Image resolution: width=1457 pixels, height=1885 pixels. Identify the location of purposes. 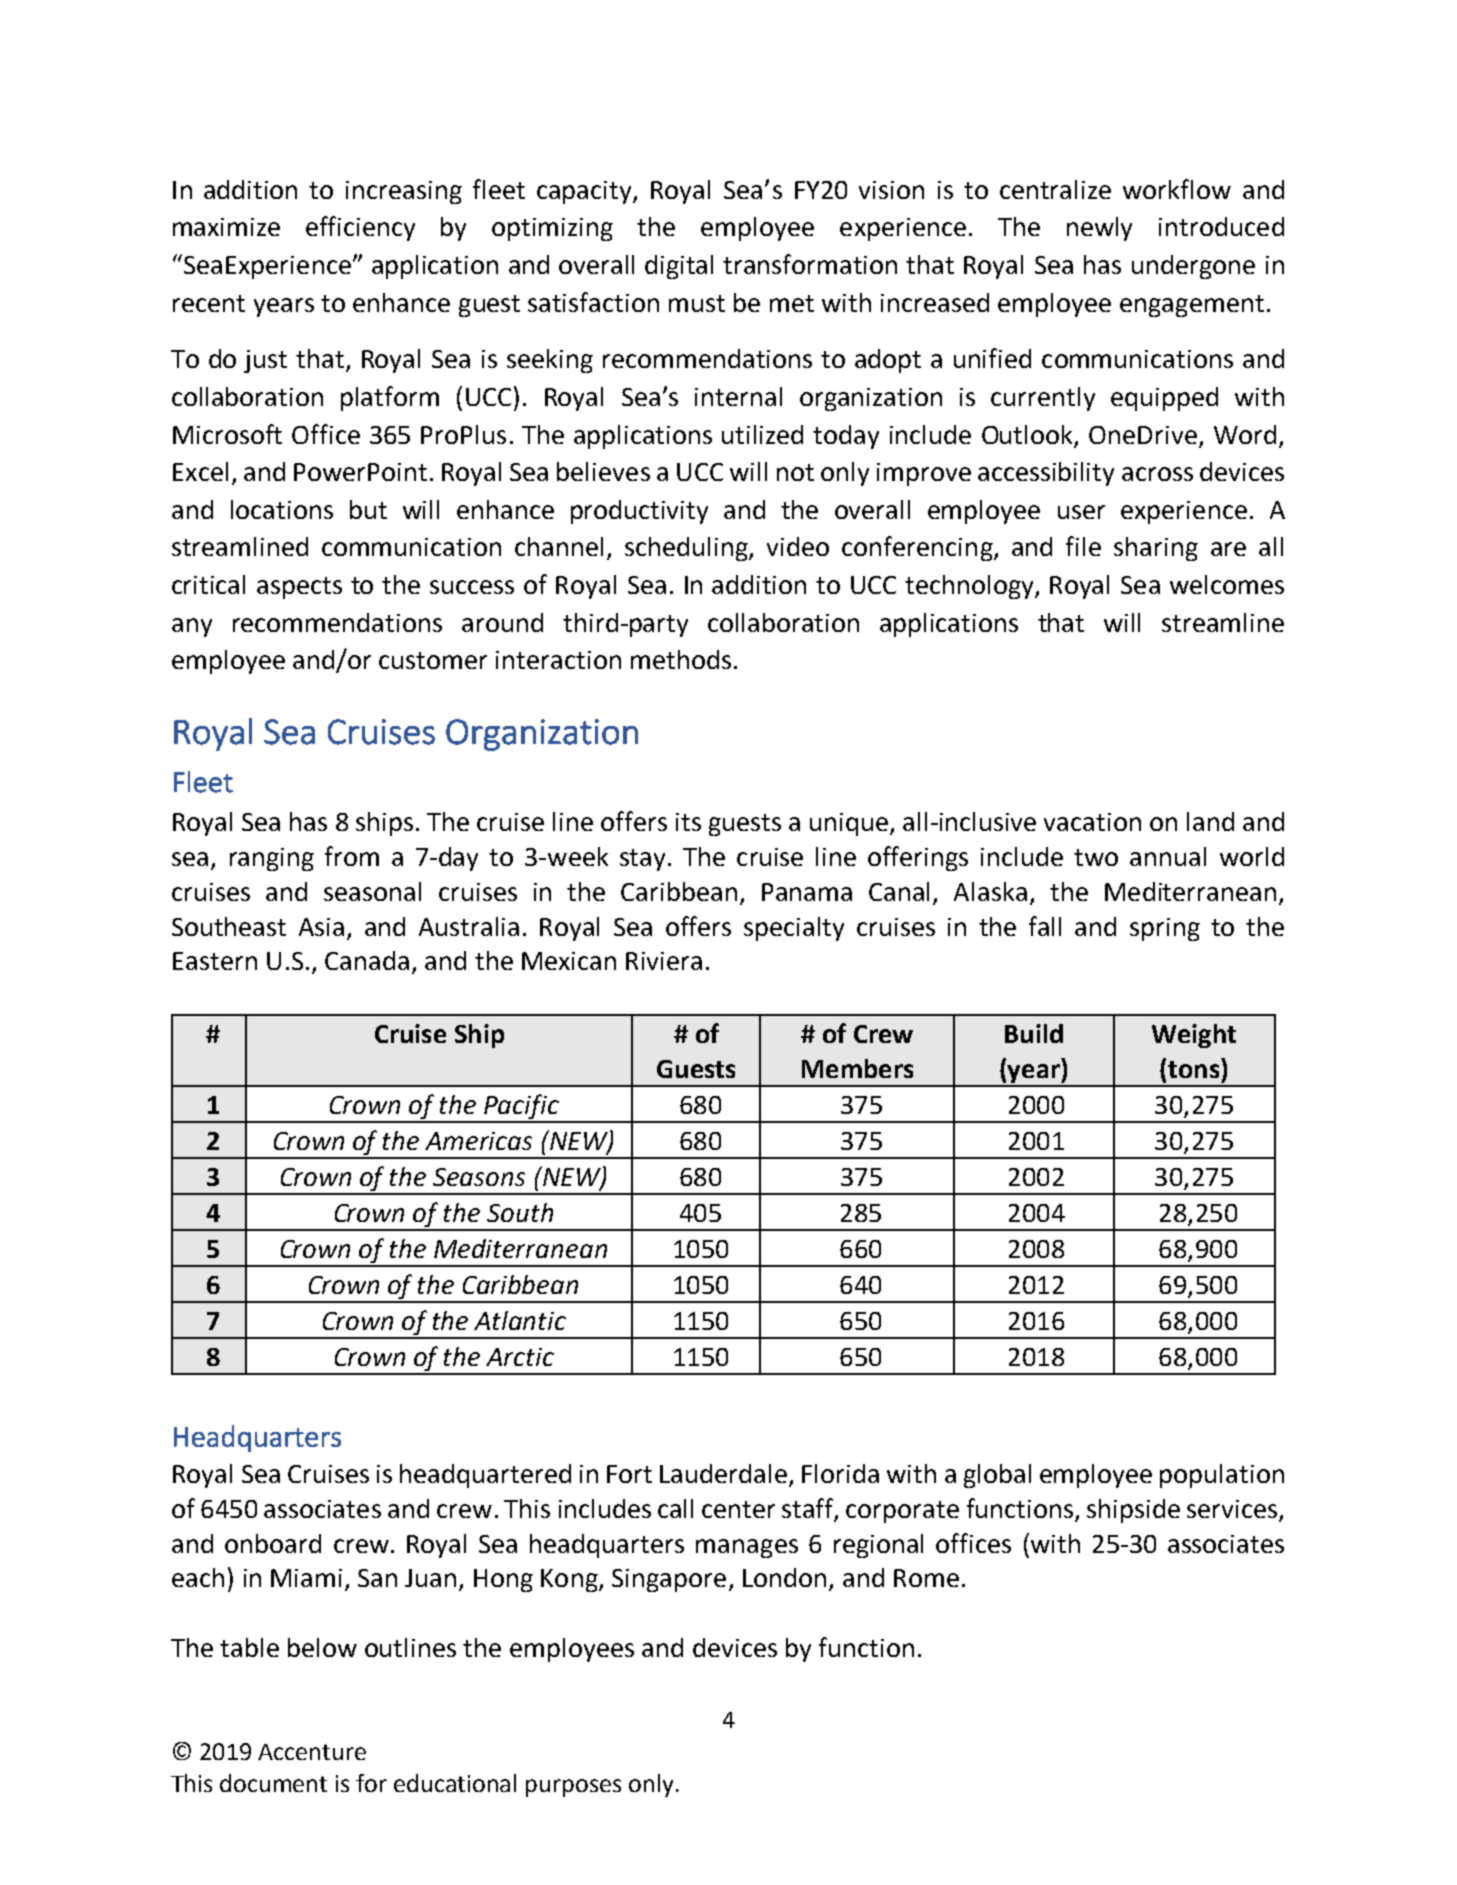
(573, 1788).
